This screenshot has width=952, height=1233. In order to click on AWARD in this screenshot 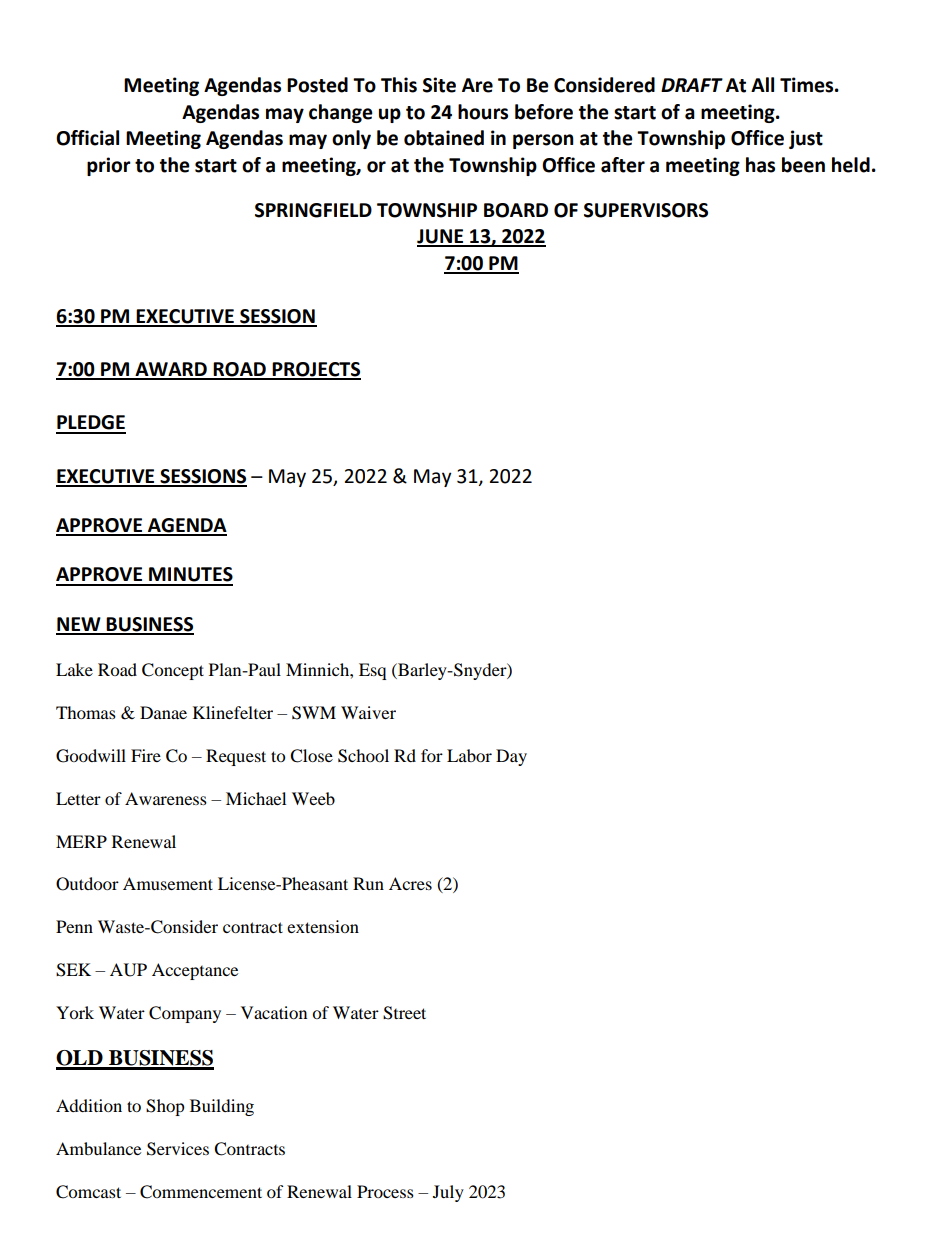, I will do `click(171, 370)`.
